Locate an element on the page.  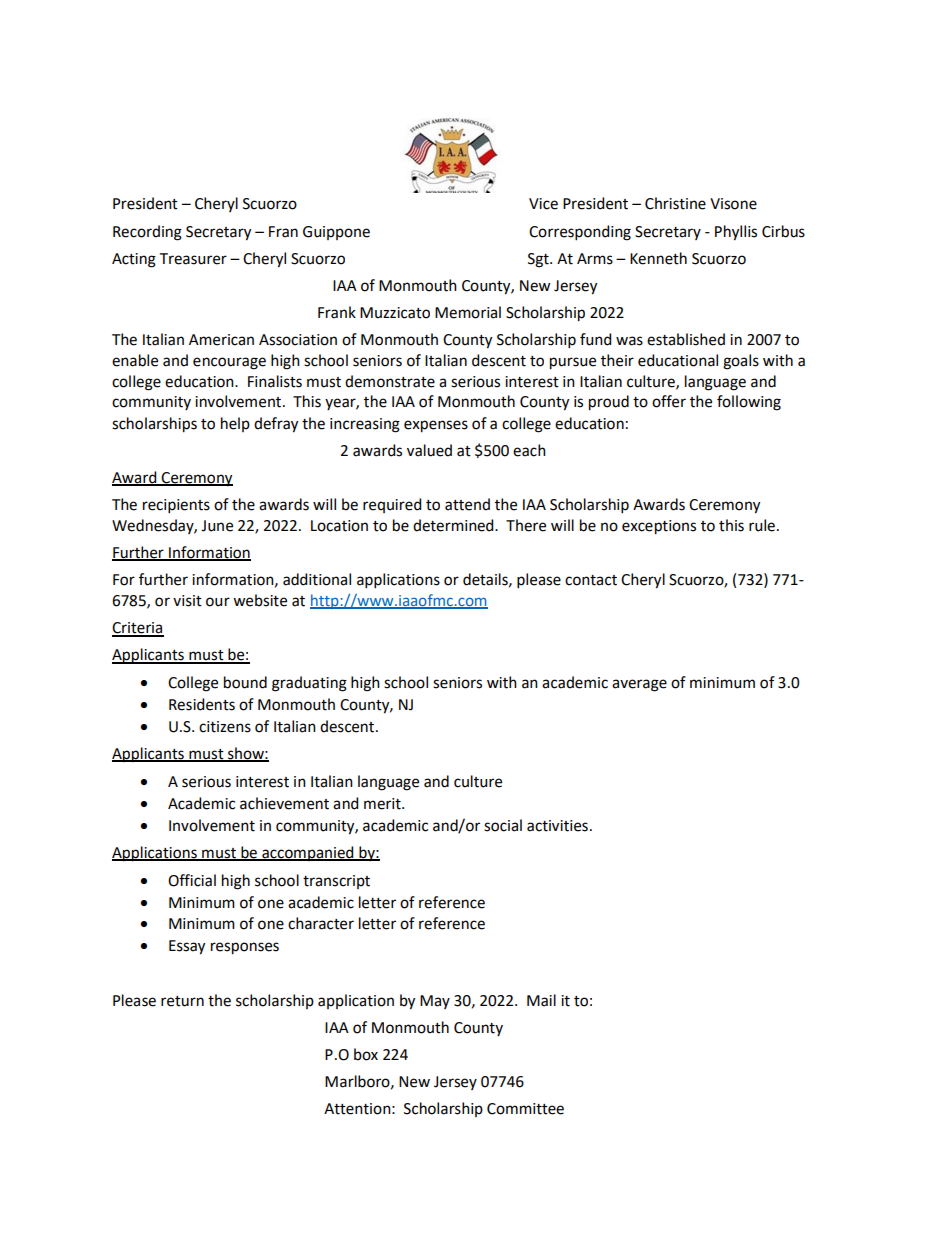
average is located at coordinates (639, 685).
